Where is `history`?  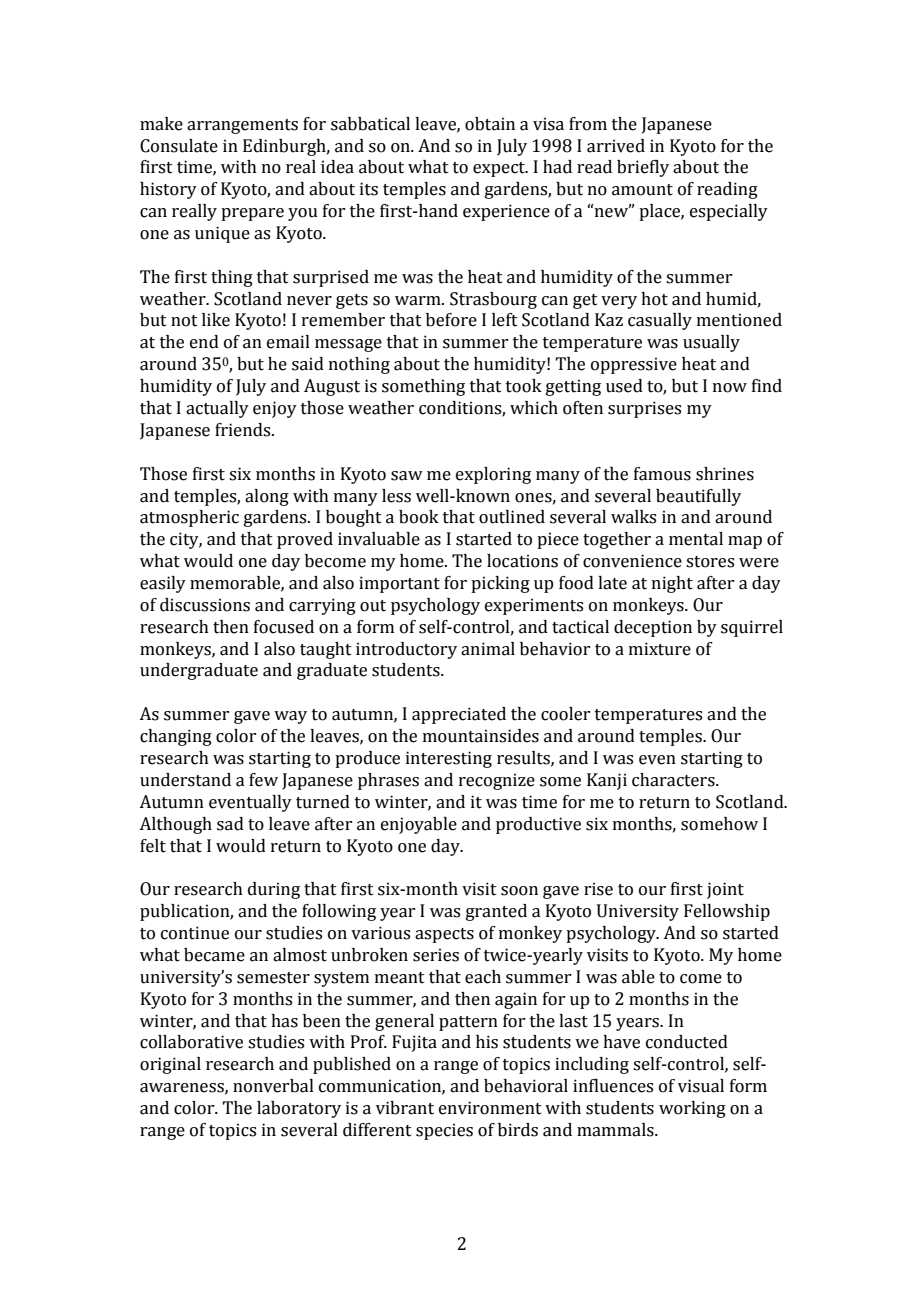
history is located at coordinates (168, 190).
